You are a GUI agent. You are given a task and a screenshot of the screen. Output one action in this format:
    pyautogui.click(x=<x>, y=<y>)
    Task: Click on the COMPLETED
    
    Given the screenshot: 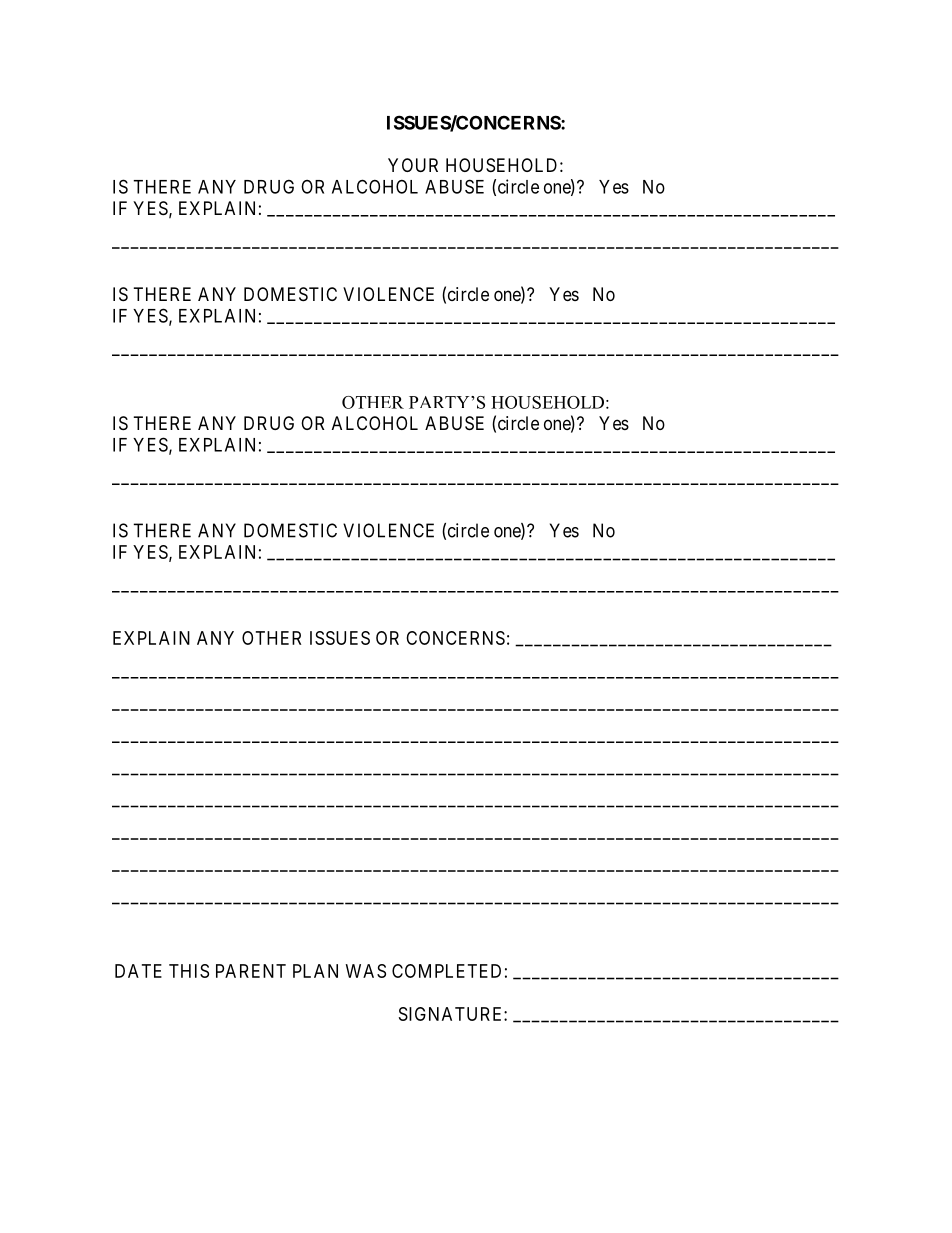 What is the action you would take?
    pyautogui.click(x=446, y=971)
